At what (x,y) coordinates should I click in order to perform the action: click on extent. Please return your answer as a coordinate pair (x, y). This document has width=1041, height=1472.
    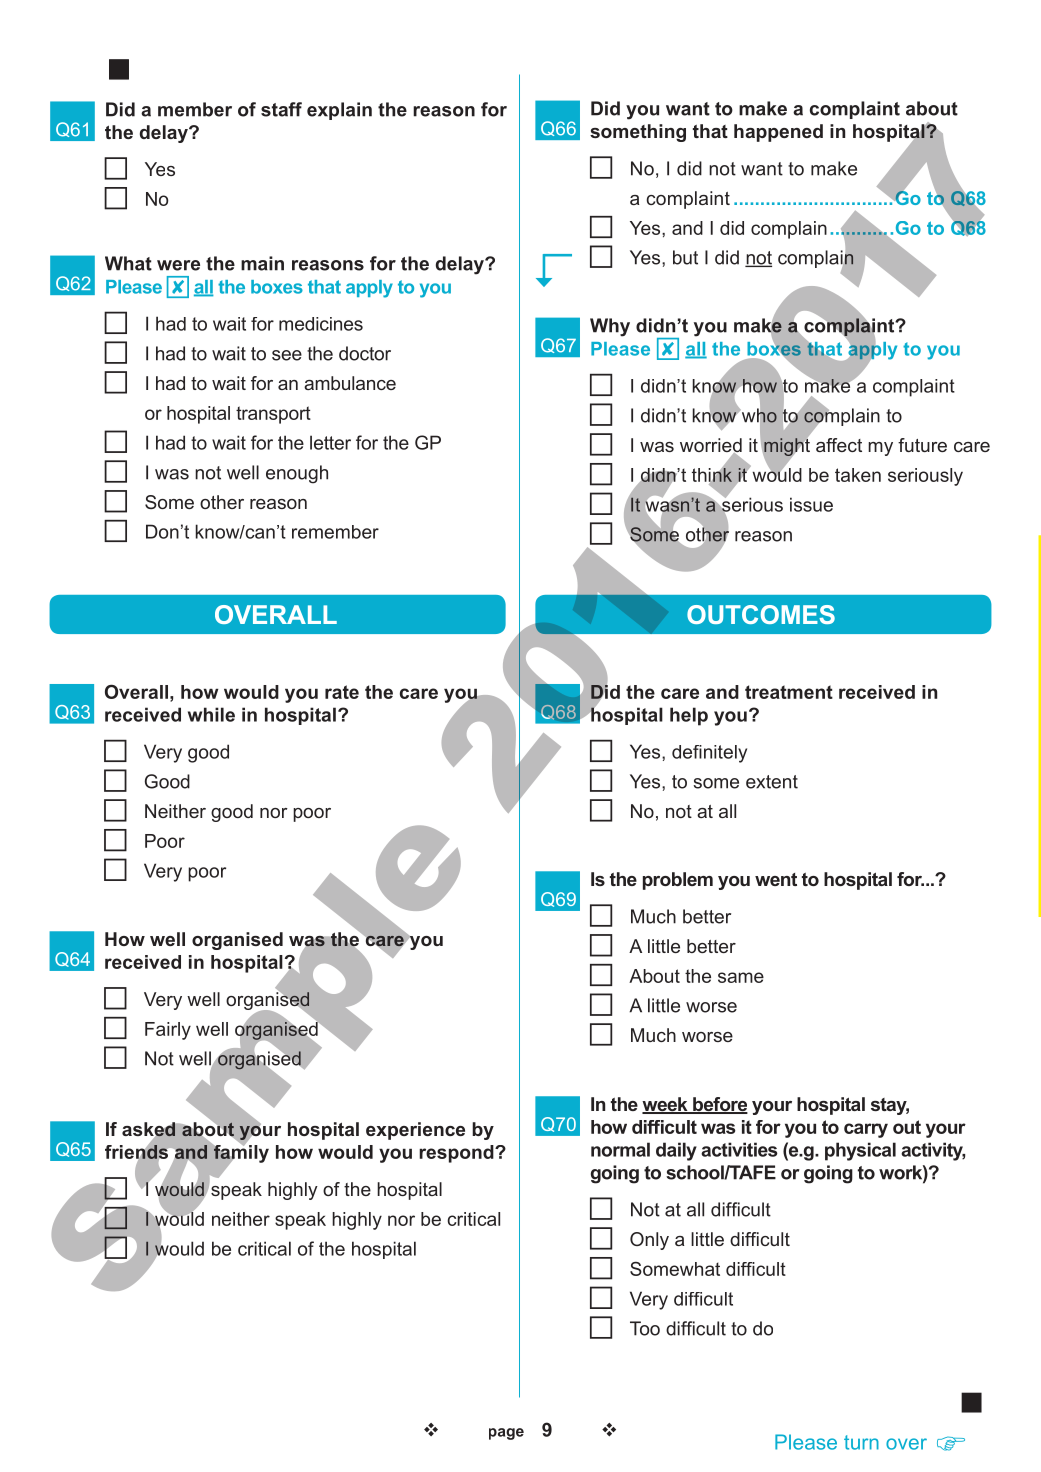
    Looking at the image, I should click on (772, 782).
